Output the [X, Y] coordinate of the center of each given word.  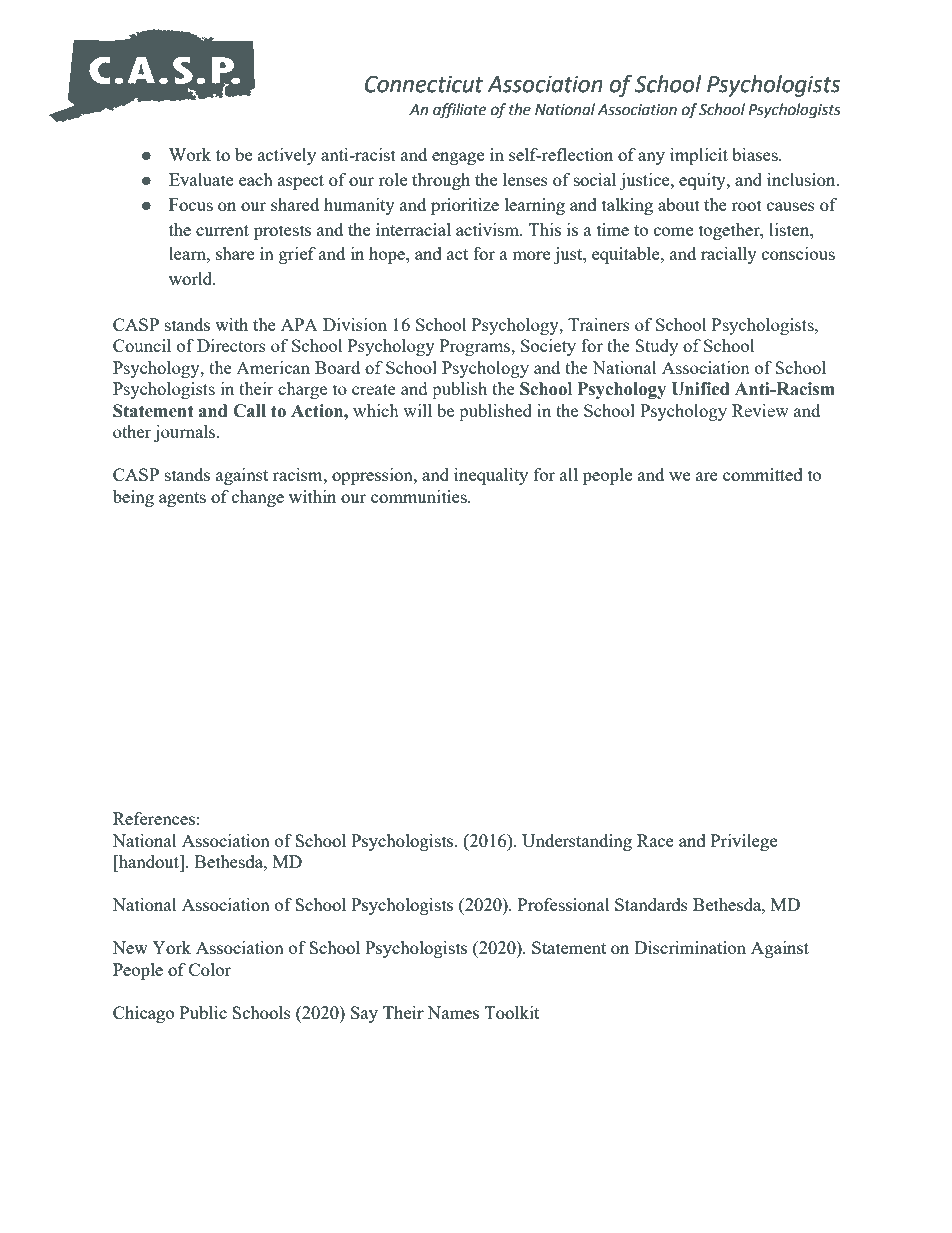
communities [420, 496]
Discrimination [690, 947]
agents [182, 499]
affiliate [459, 110]
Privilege [744, 842]
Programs [476, 347]
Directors [231, 345]
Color [210, 969]
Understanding [577, 842]
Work [190, 154]
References [154, 818]
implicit [699, 156]
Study [656, 347]
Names [453, 1012]
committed [763, 474]
